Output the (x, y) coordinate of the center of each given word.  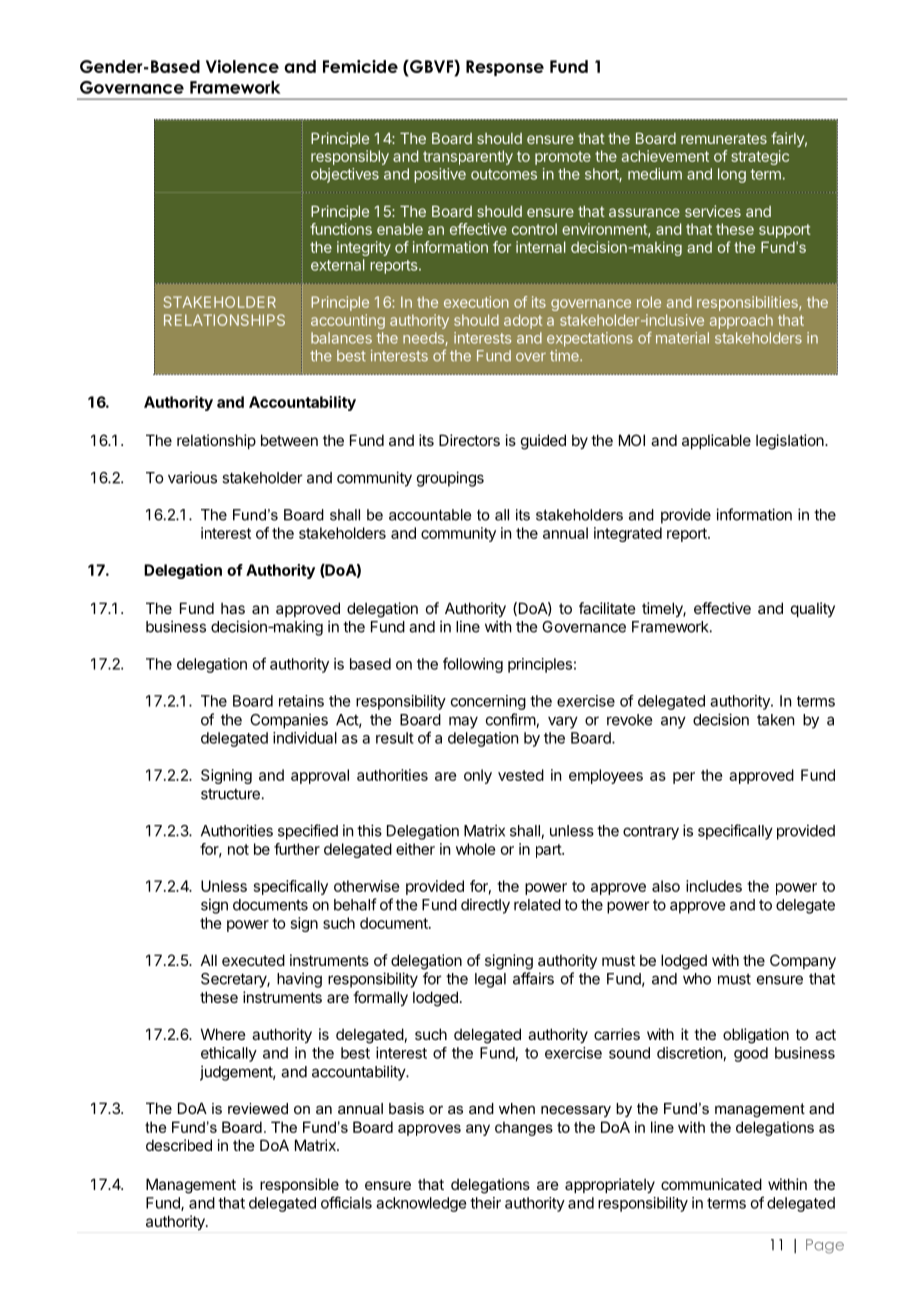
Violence (242, 66)
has (233, 608)
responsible (299, 1185)
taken (775, 720)
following (473, 665)
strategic (760, 157)
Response (505, 68)
